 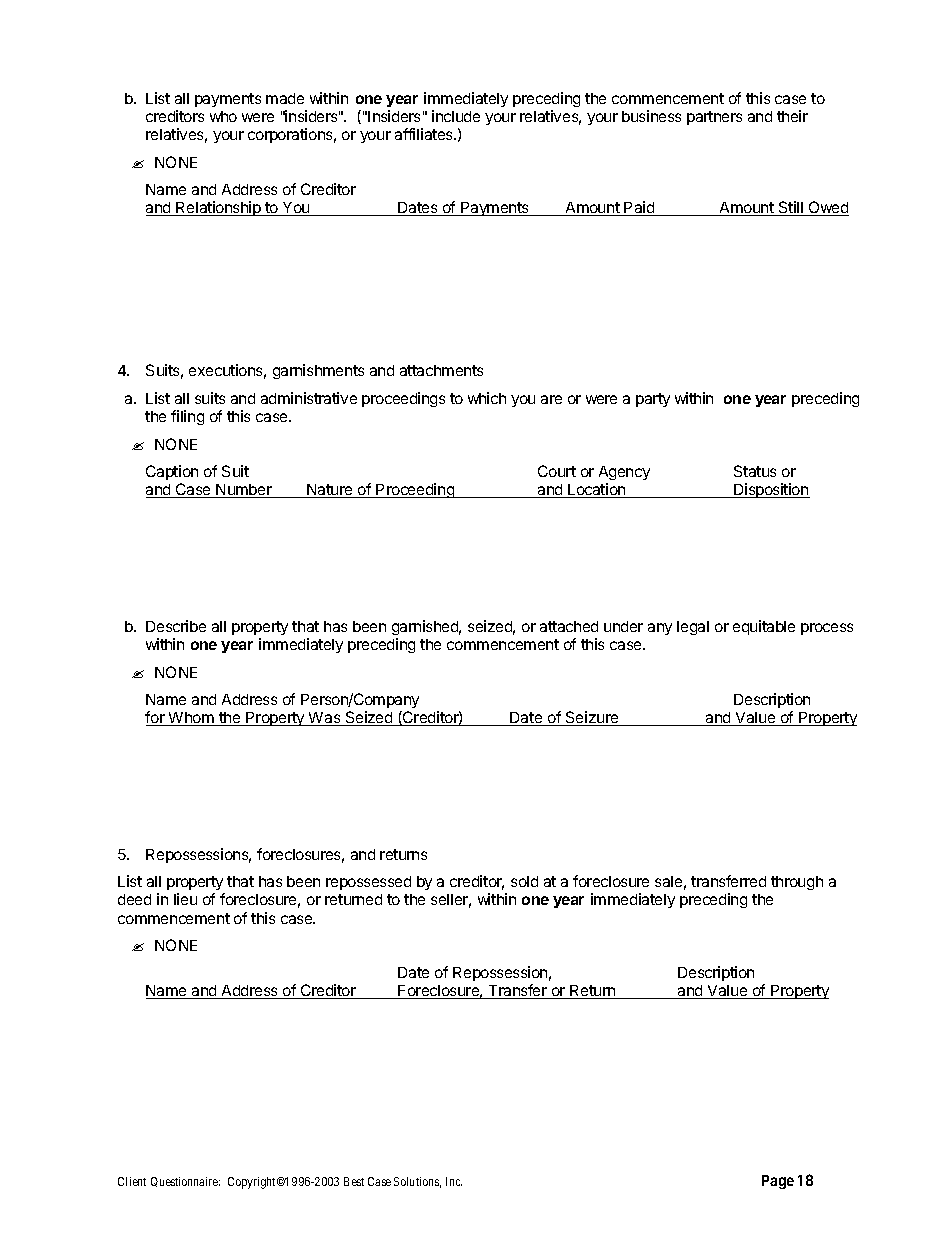 What do you see at coordinates (285, 98) in the screenshot?
I see `made` at bounding box center [285, 98].
